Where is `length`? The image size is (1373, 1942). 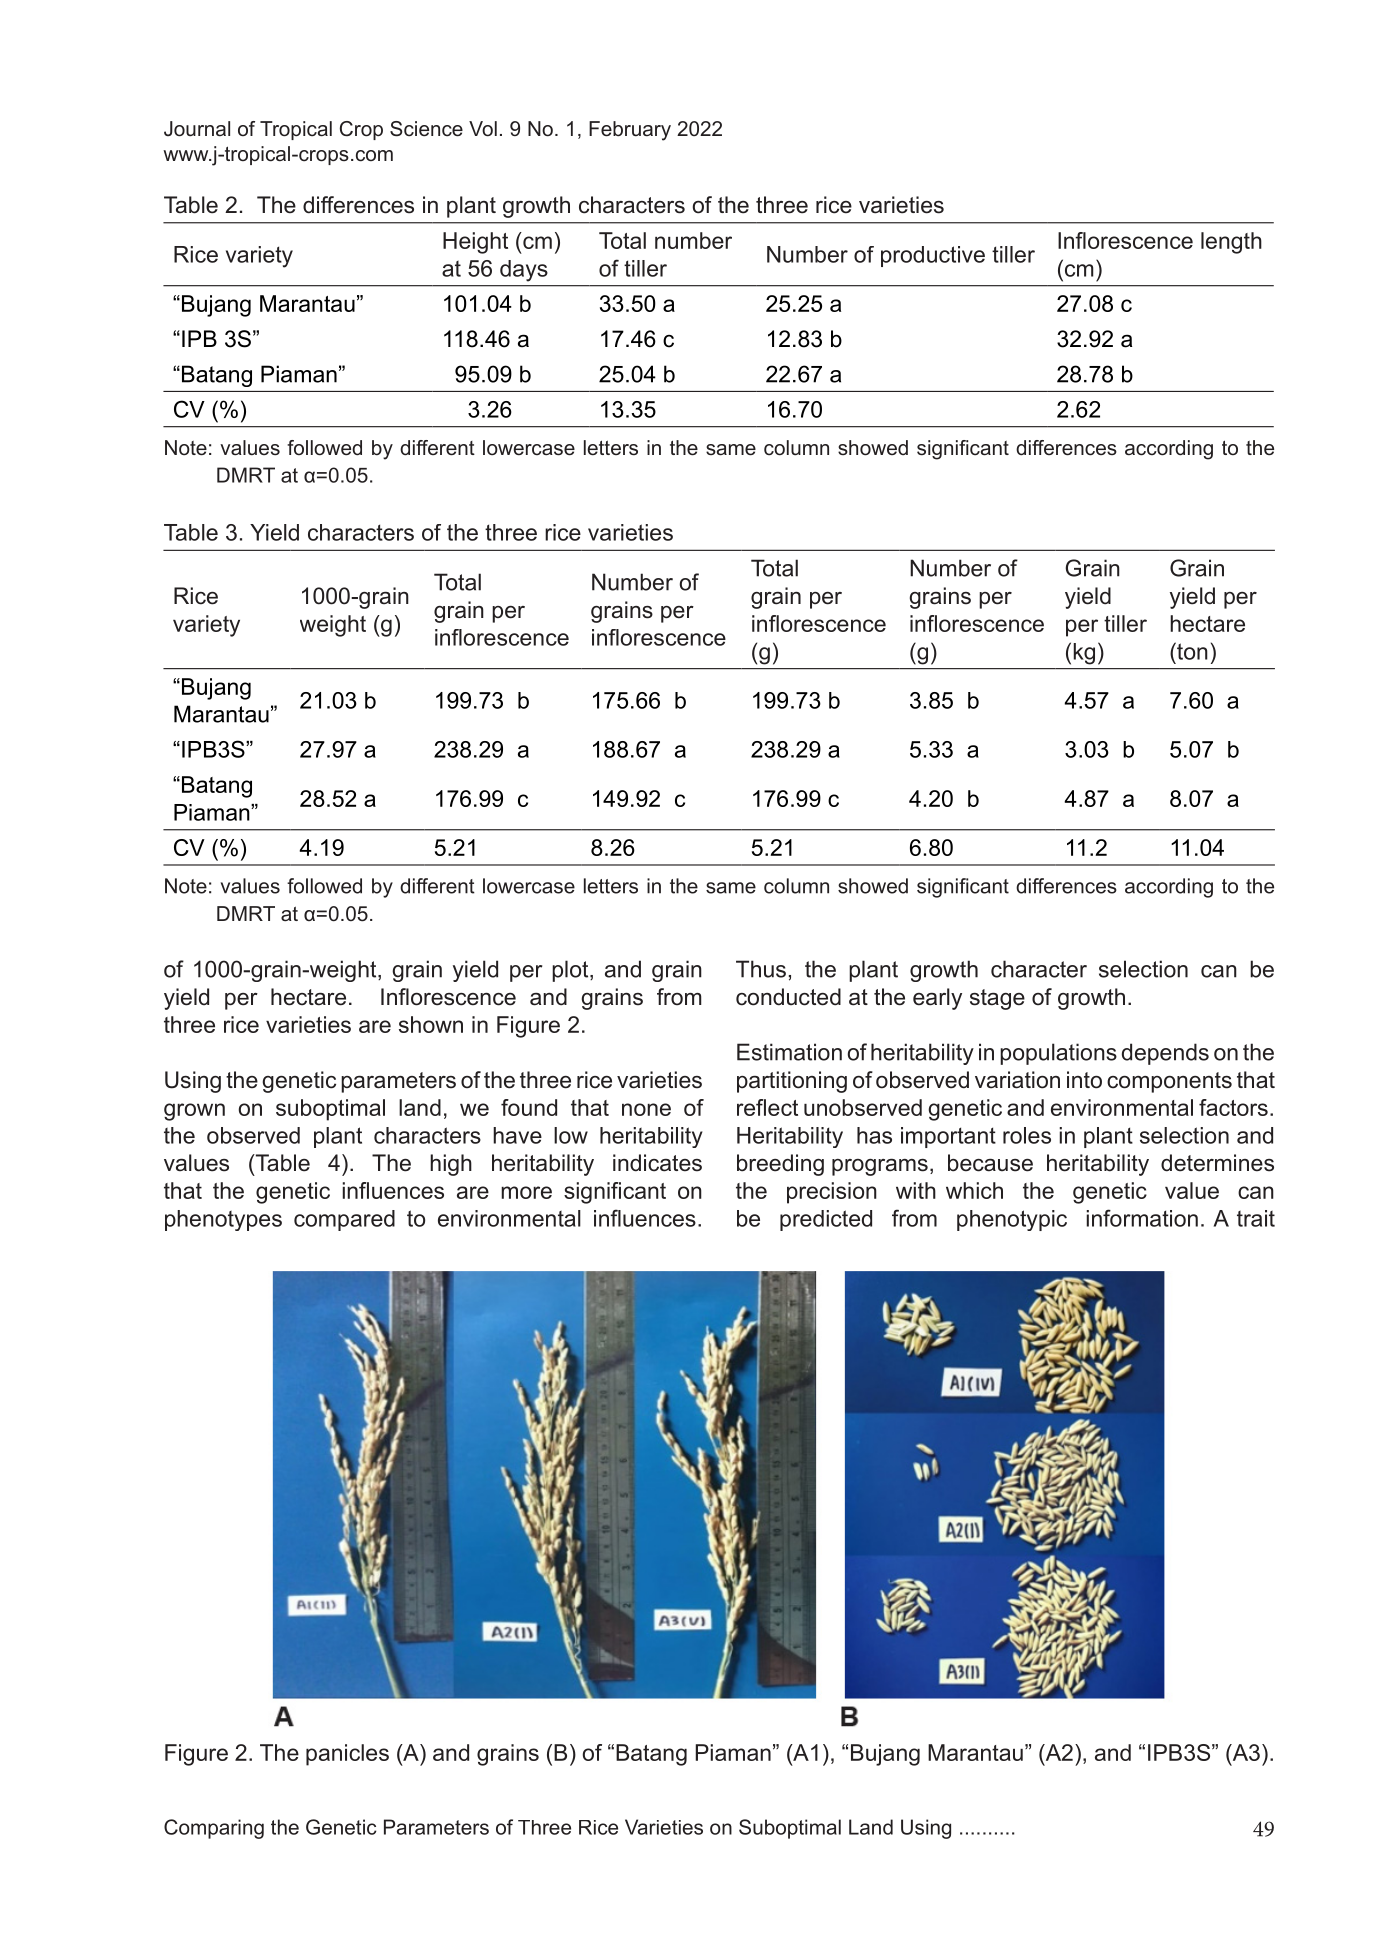 length is located at coordinates (1231, 243).
